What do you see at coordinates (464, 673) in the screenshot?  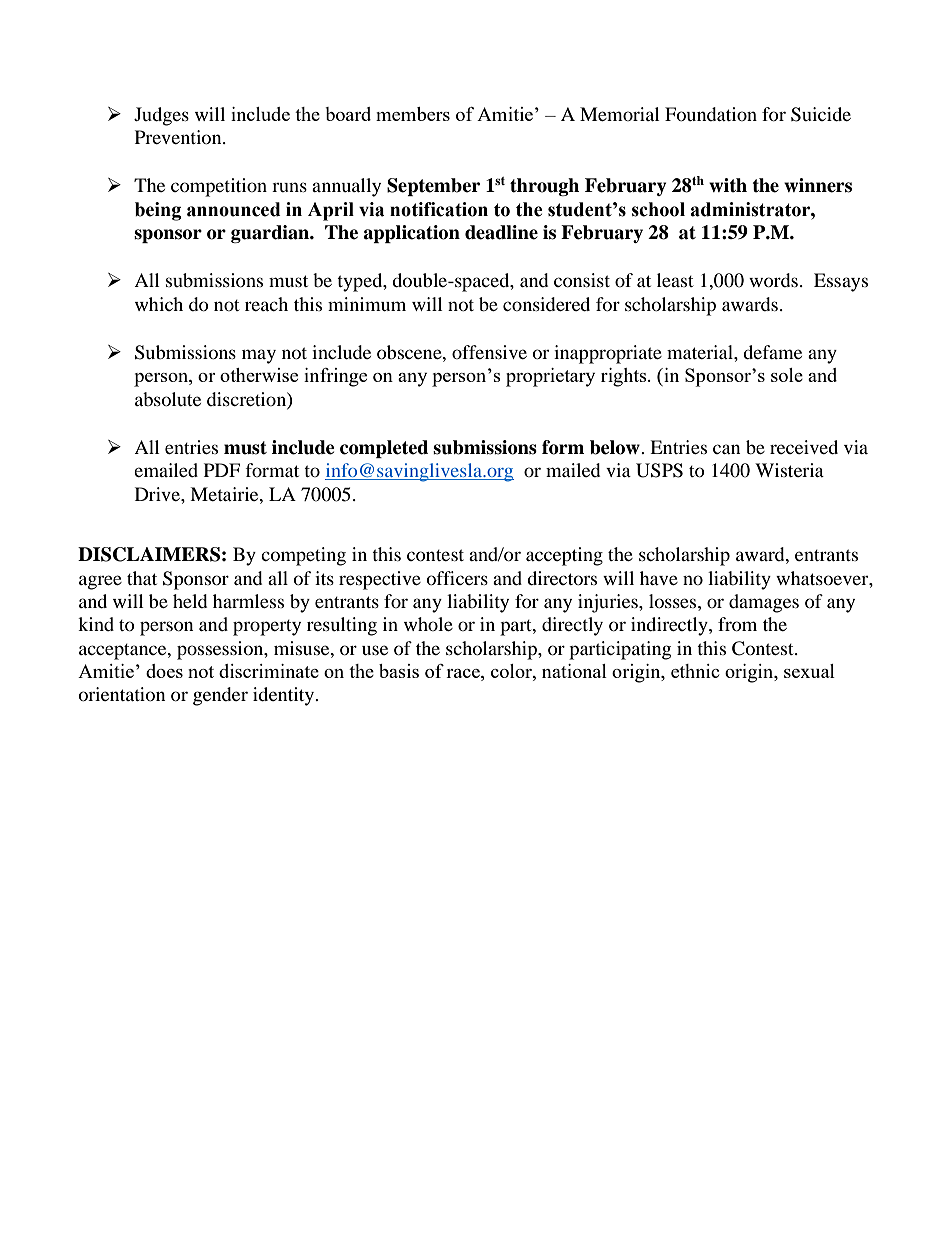 I see `race` at bounding box center [464, 673].
